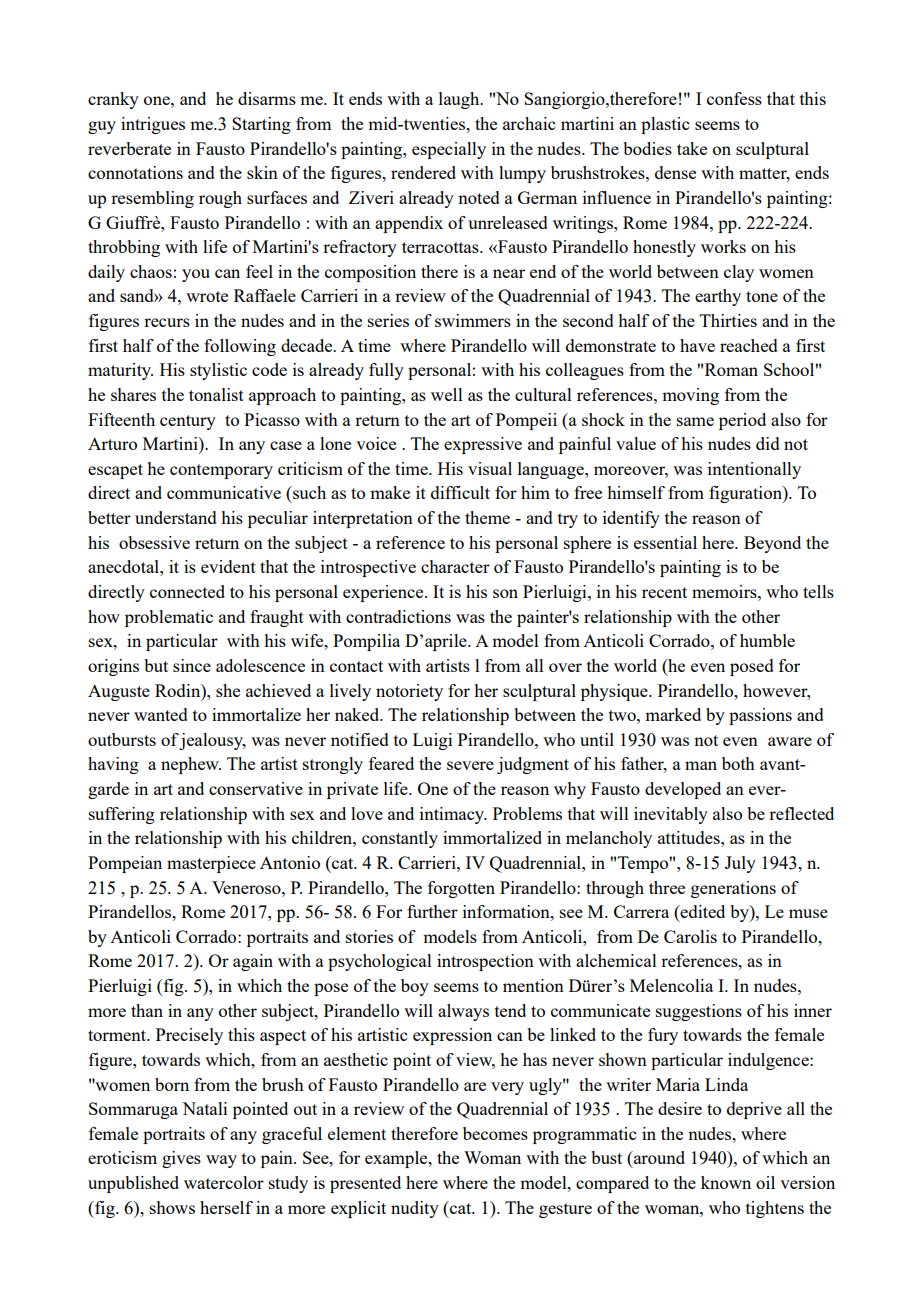  What do you see at coordinates (726, 1182) in the screenshot?
I see `known` at bounding box center [726, 1182].
